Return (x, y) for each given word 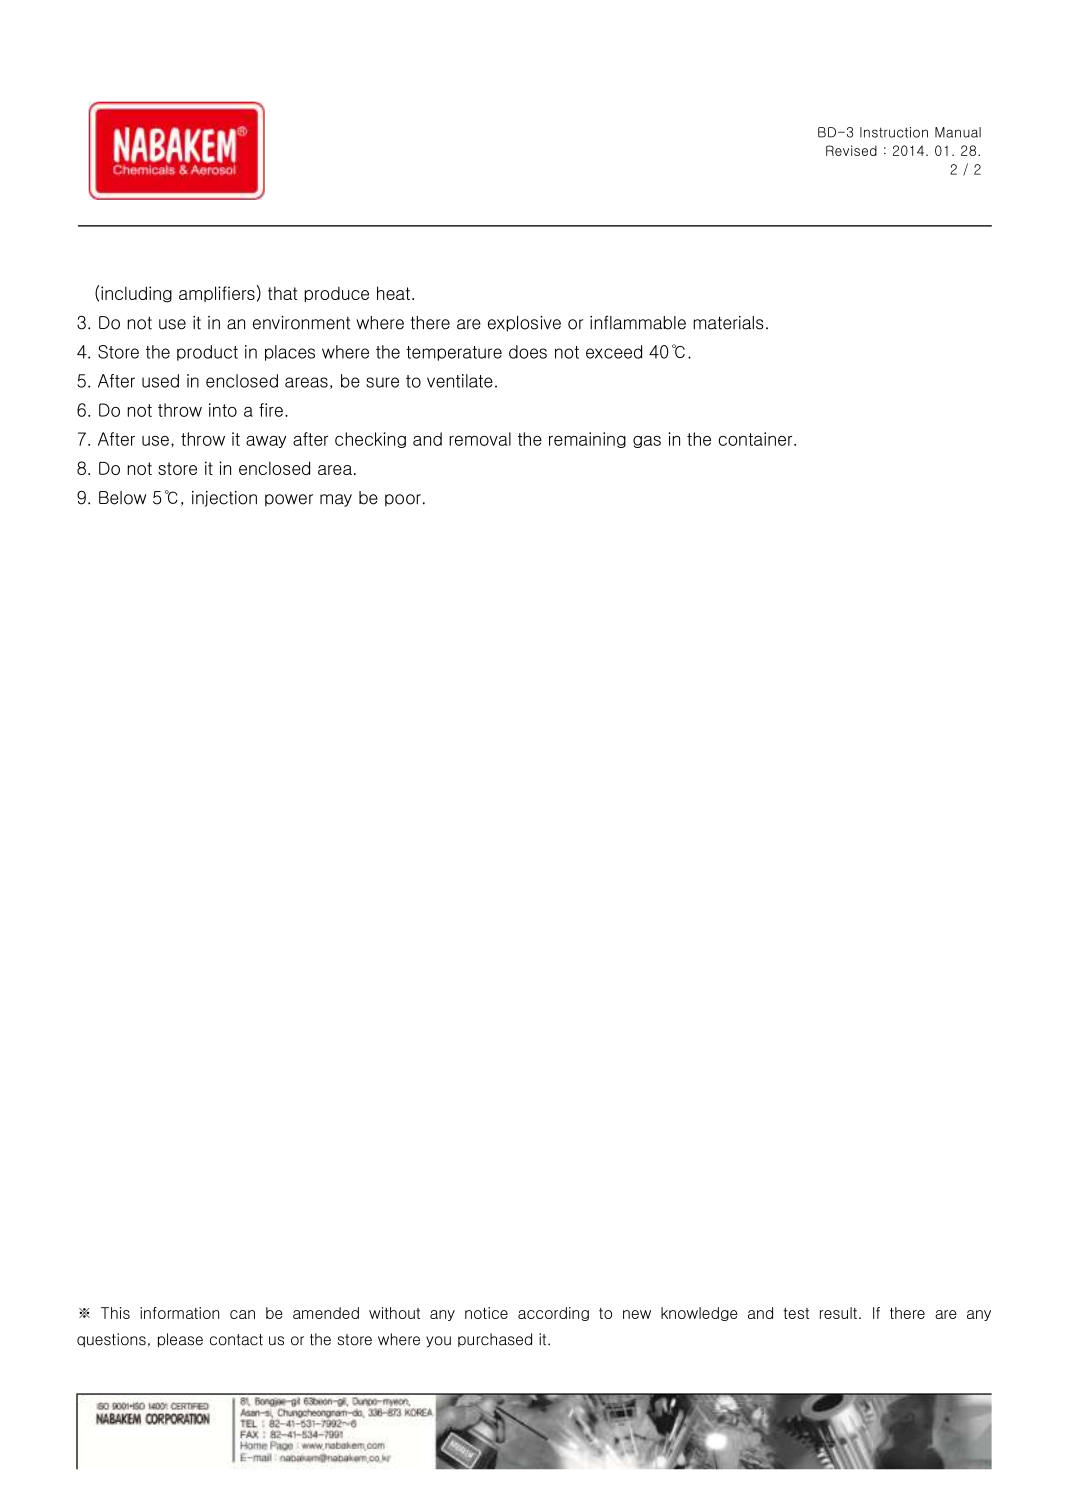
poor (403, 500)
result (838, 1313)
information (179, 1313)
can (242, 1314)
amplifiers (217, 294)
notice (486, 1313)
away (266, 442)
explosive (524, 324)
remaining (587, 440)
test (796, 1313)
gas (647, 442)
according (553, 1314)
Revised (851, 150)
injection (224, 499)
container (756, 439)
